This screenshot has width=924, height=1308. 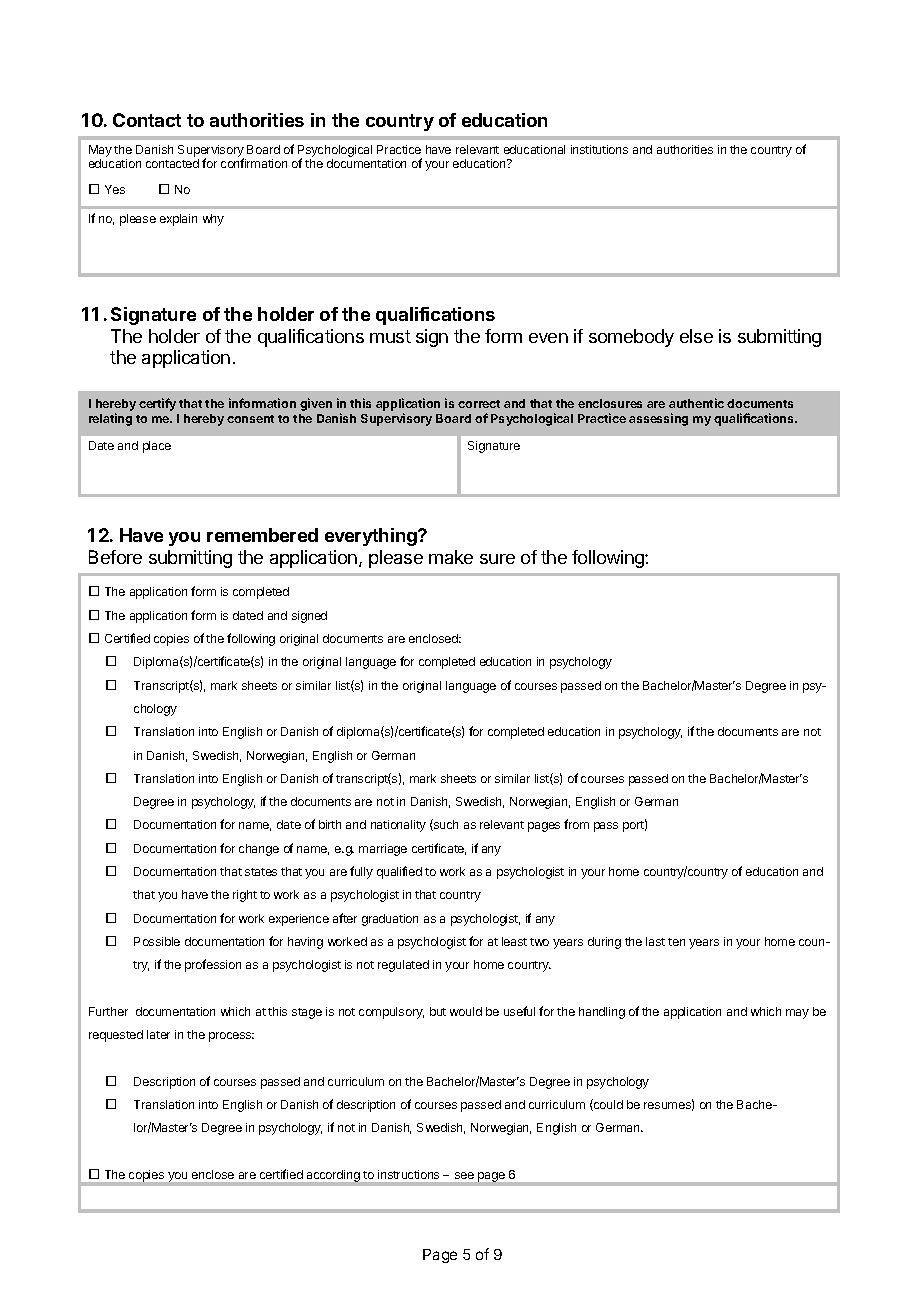 What do you see at coordinates (658, 419) in the screenshot?
I see `assessing` at bounding box center [658, 419].
